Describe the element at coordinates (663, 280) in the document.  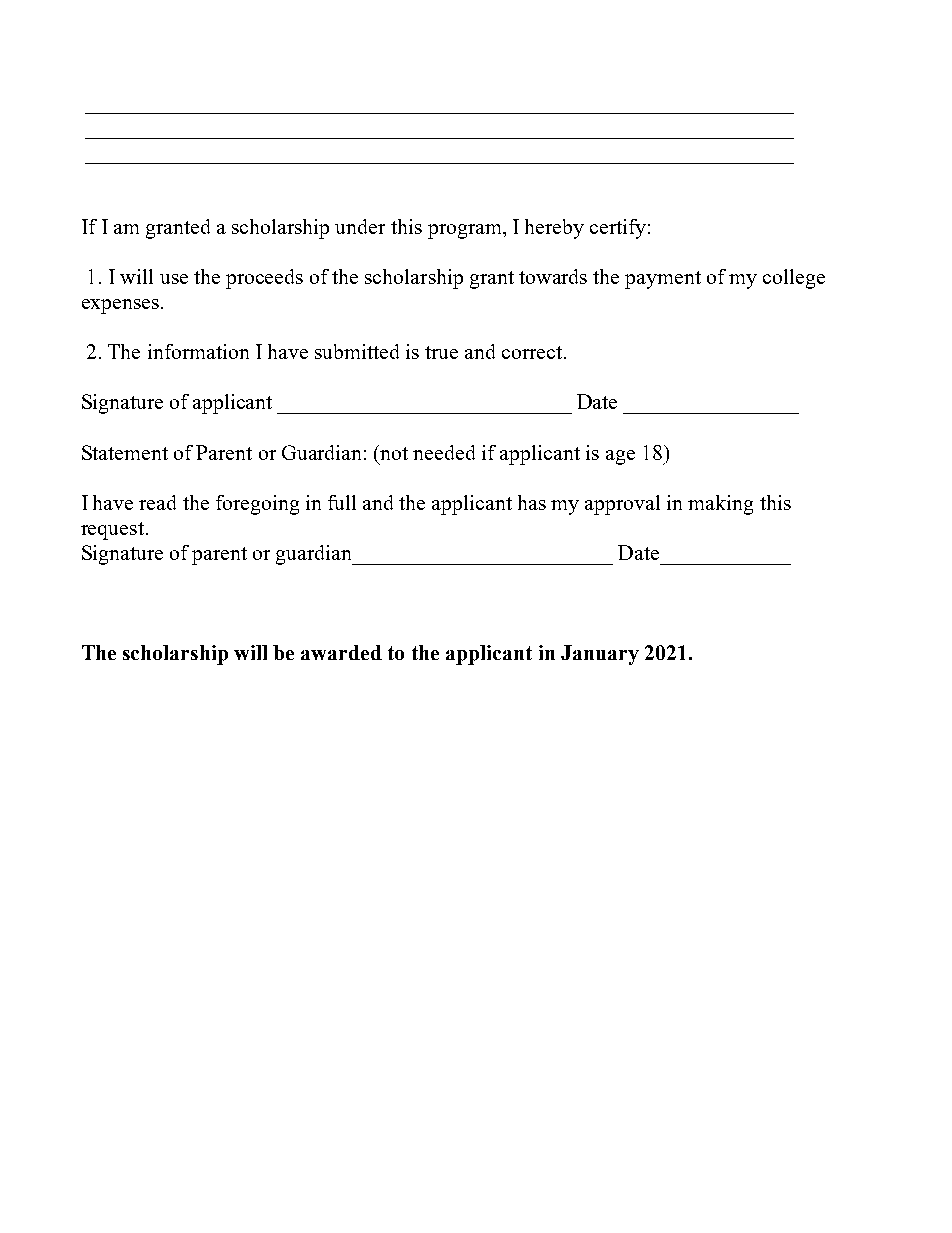
I see `payment` at that location.
